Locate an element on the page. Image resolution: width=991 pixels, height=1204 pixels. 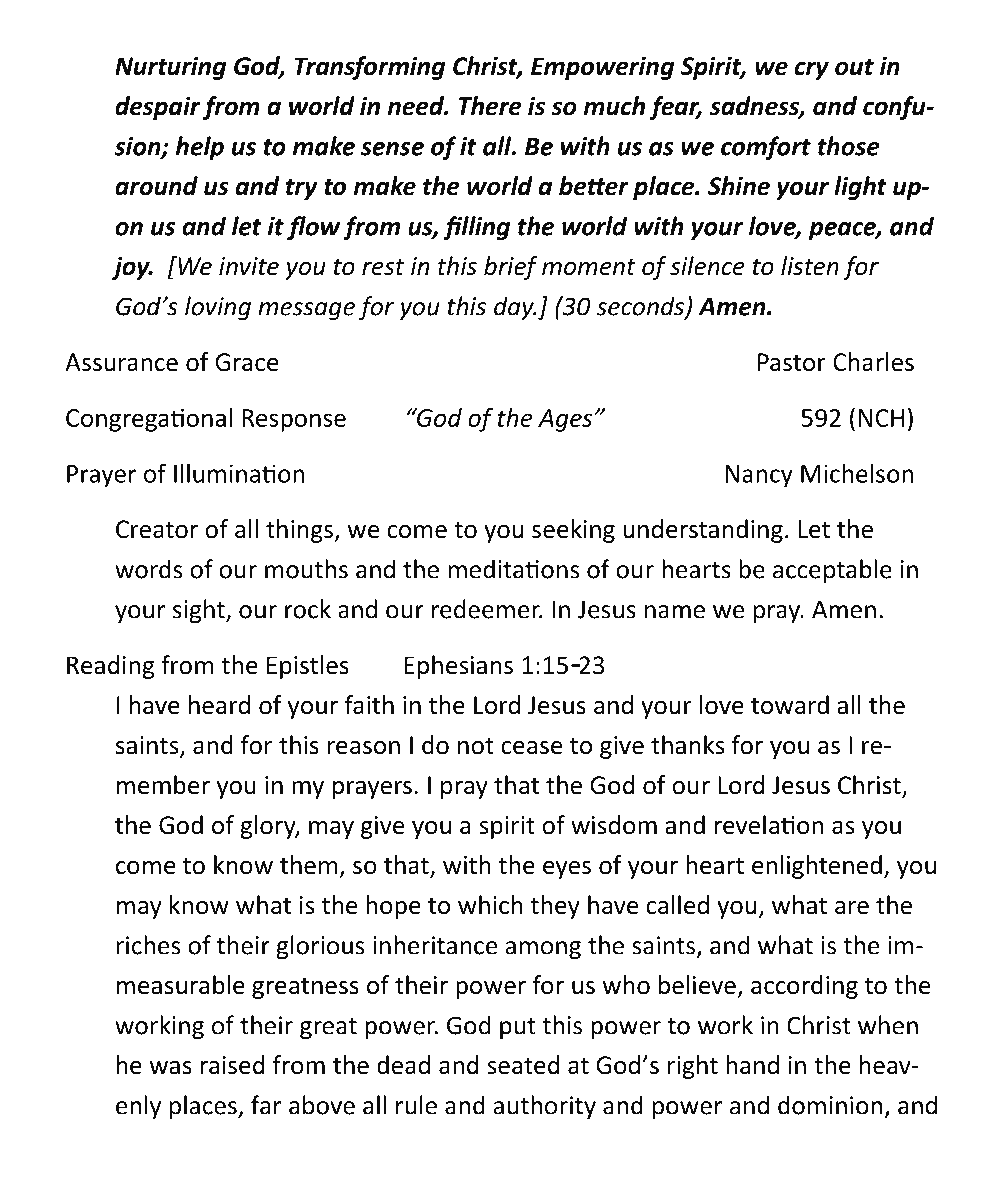
cry is located at coordinates (812, 70).
